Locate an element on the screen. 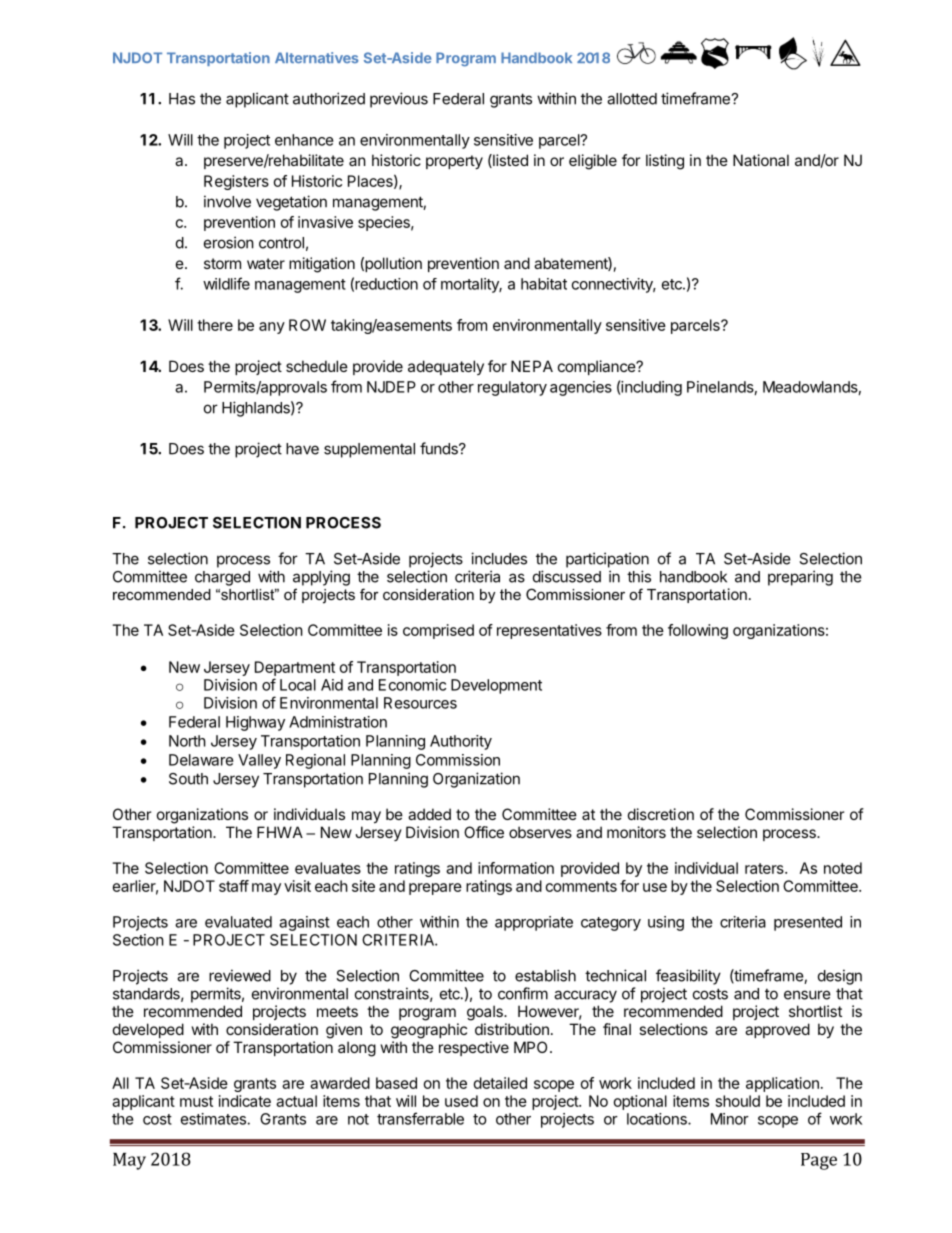  estimates is located at coordinates (213, 1119).
